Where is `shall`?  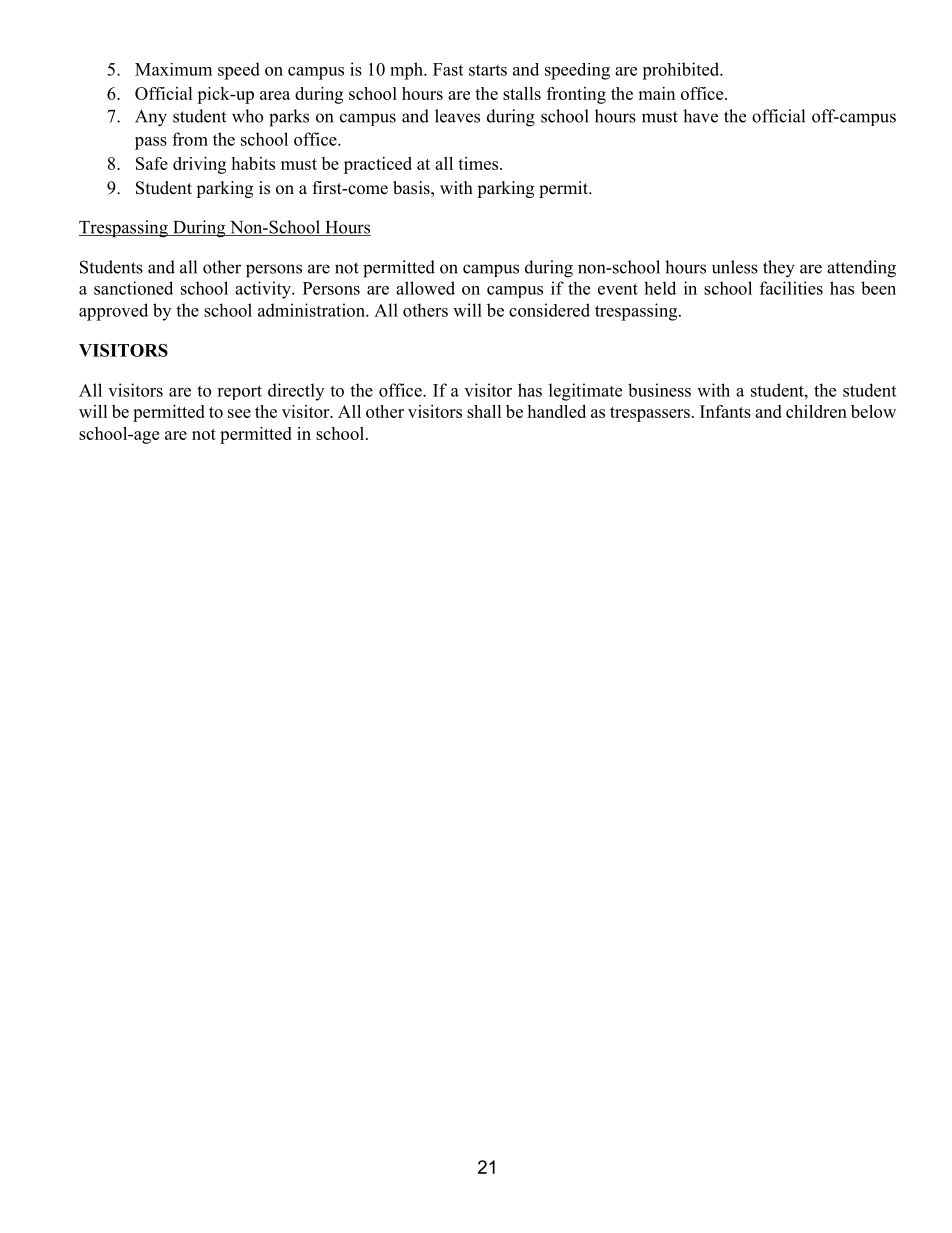
shall is located at coordinates (484, 411).
